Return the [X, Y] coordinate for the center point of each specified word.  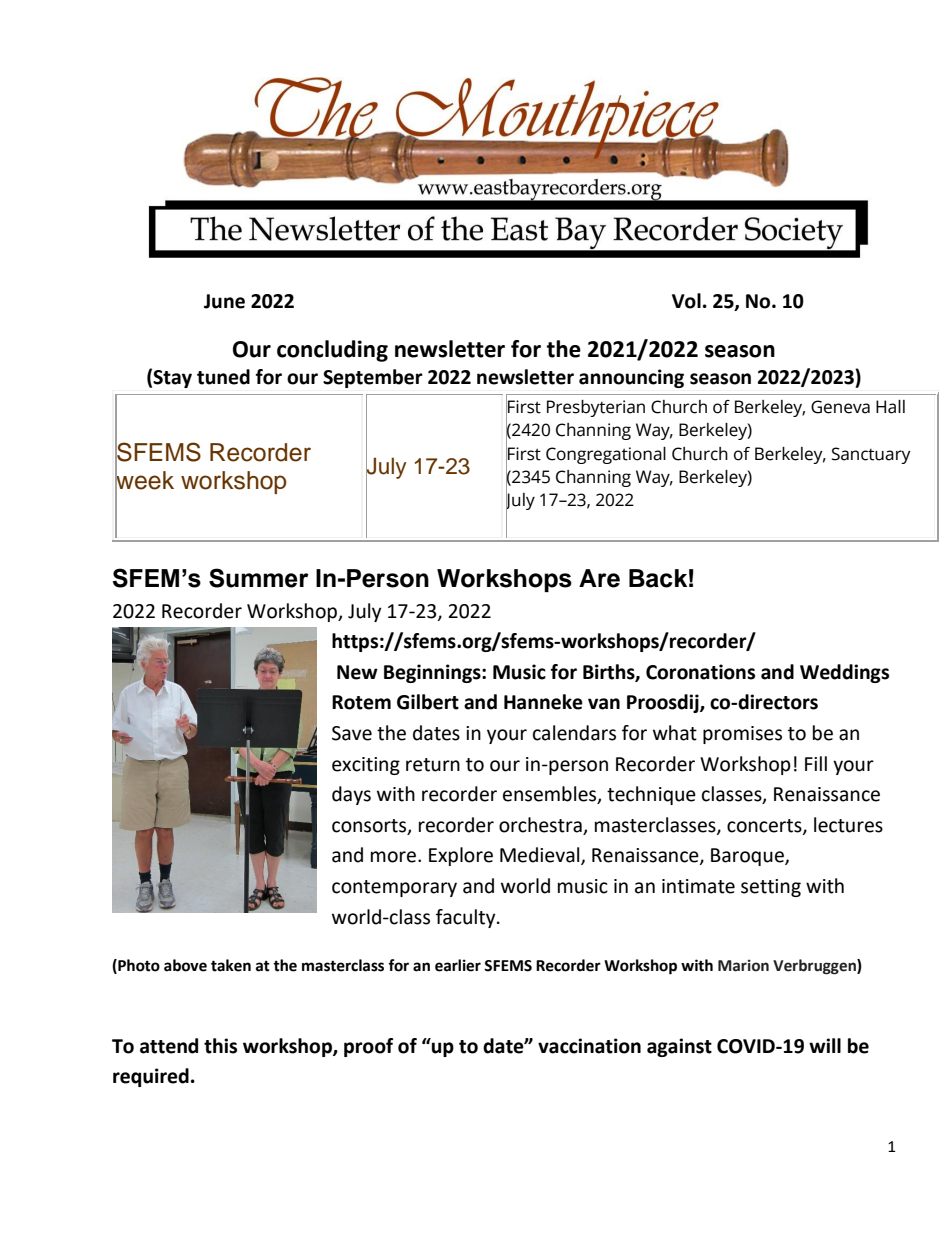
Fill [816, 763]
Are [599, 578]
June [224, 301]
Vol [686, 301]
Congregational [606, 455]
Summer [259, 578]
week [144, 480]
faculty [467, 918]
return [433, 765]
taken [231, 965]
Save [352, 733]
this [220, 1046]
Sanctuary [871, 455]
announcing [631, 378]
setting [771, 888]
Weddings [844, 673]
